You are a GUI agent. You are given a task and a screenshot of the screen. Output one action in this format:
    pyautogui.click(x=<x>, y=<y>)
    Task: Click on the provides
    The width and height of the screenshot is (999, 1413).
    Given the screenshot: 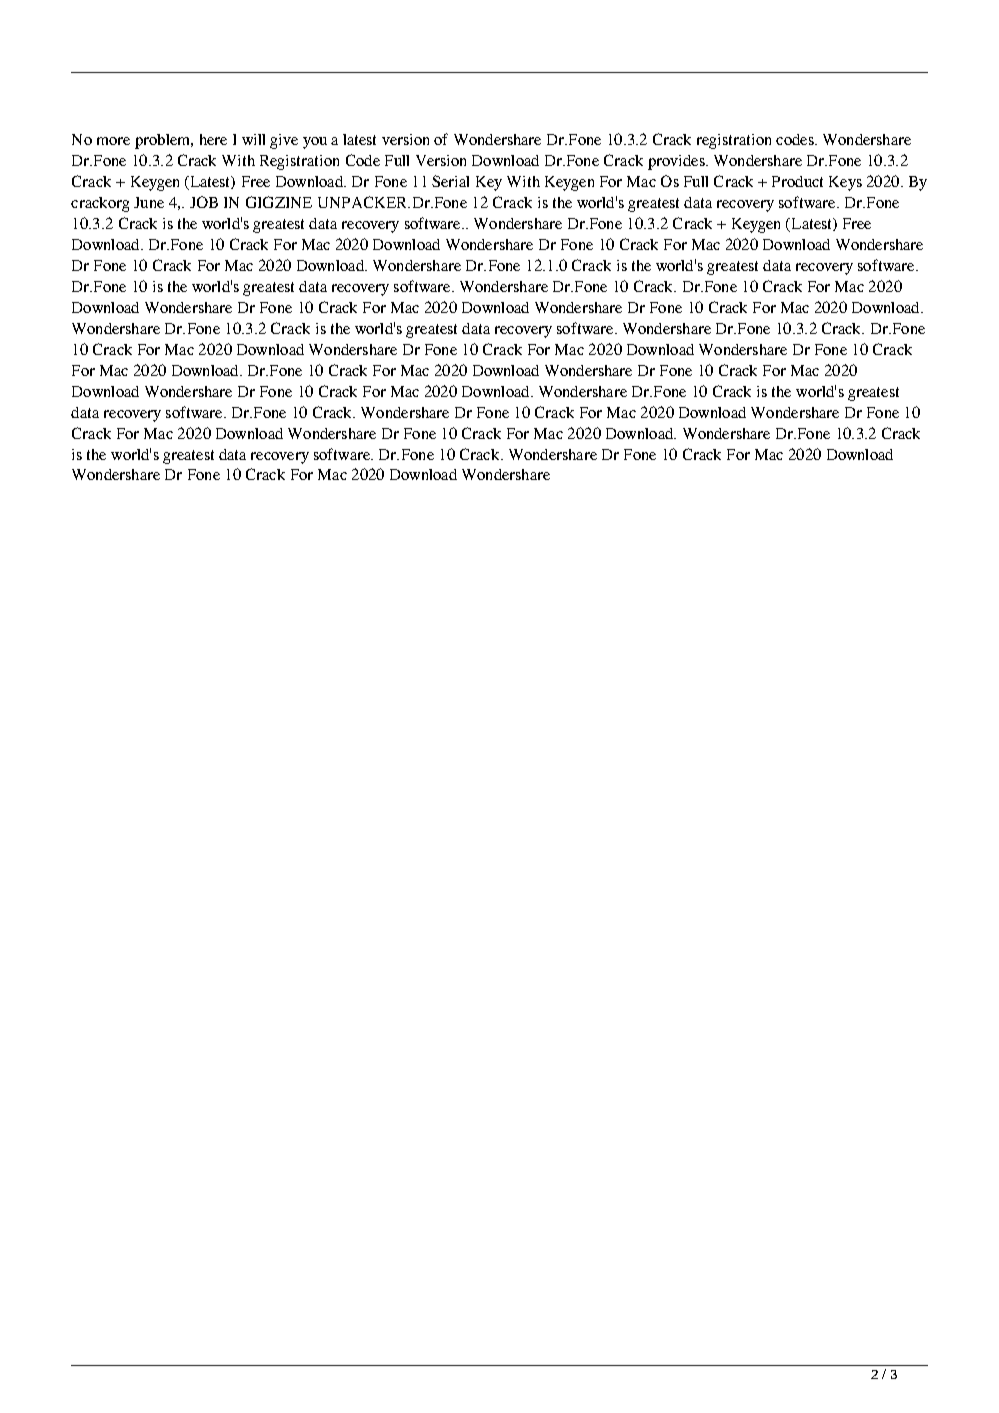 What is the action you would take?
    pyautogui.click(x=677, y=162)
